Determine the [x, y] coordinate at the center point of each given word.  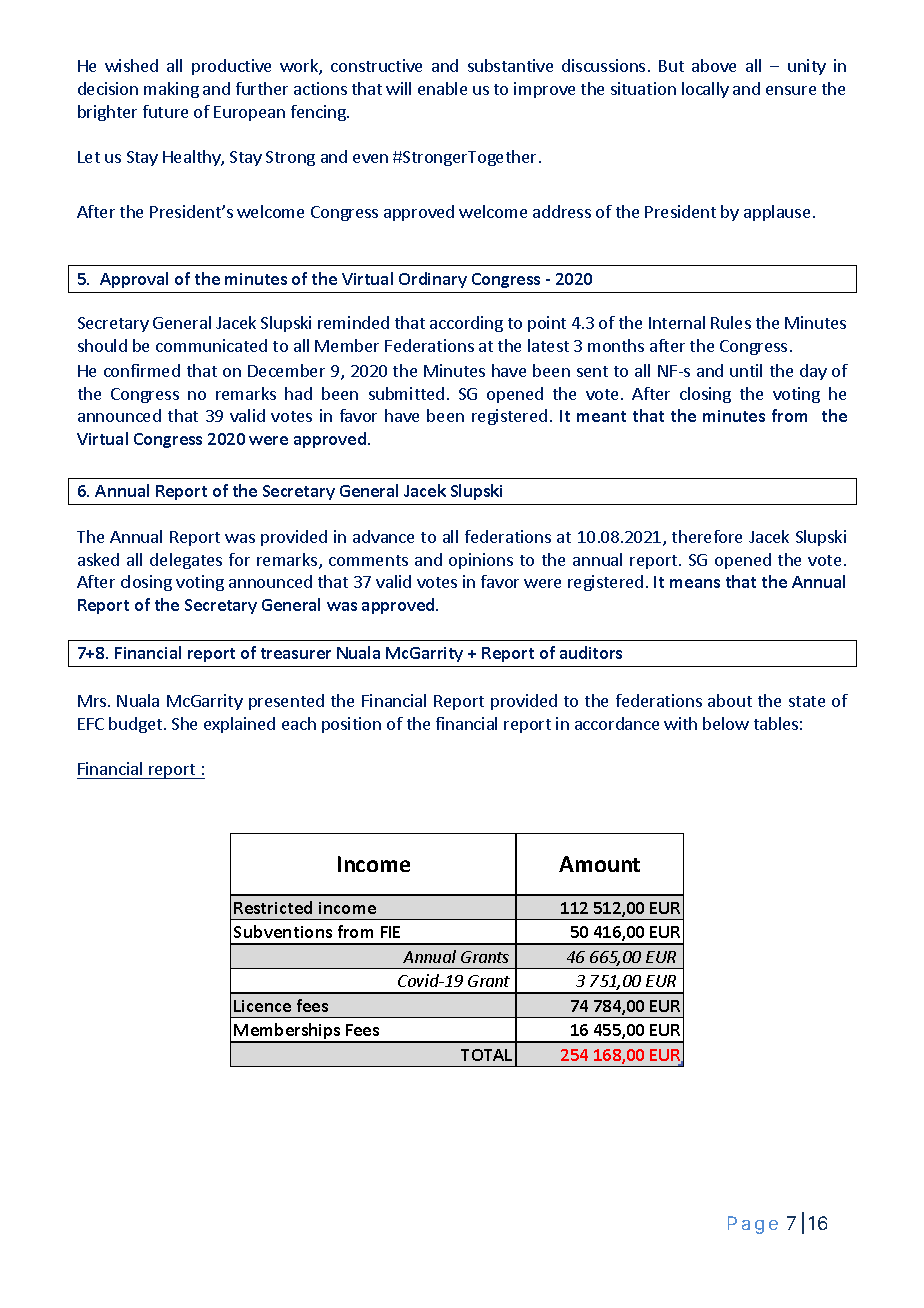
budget [137, 725]
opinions [481, 561]
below [726, 723]
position [351, 725]
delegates [186, 561]
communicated [211, 345]
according [466, 324]
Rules [731, 322]
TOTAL [486, 1055]
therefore [707, 536]
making [171, 90]
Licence [262, 1006]
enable [442, 88]
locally [705, 90]
